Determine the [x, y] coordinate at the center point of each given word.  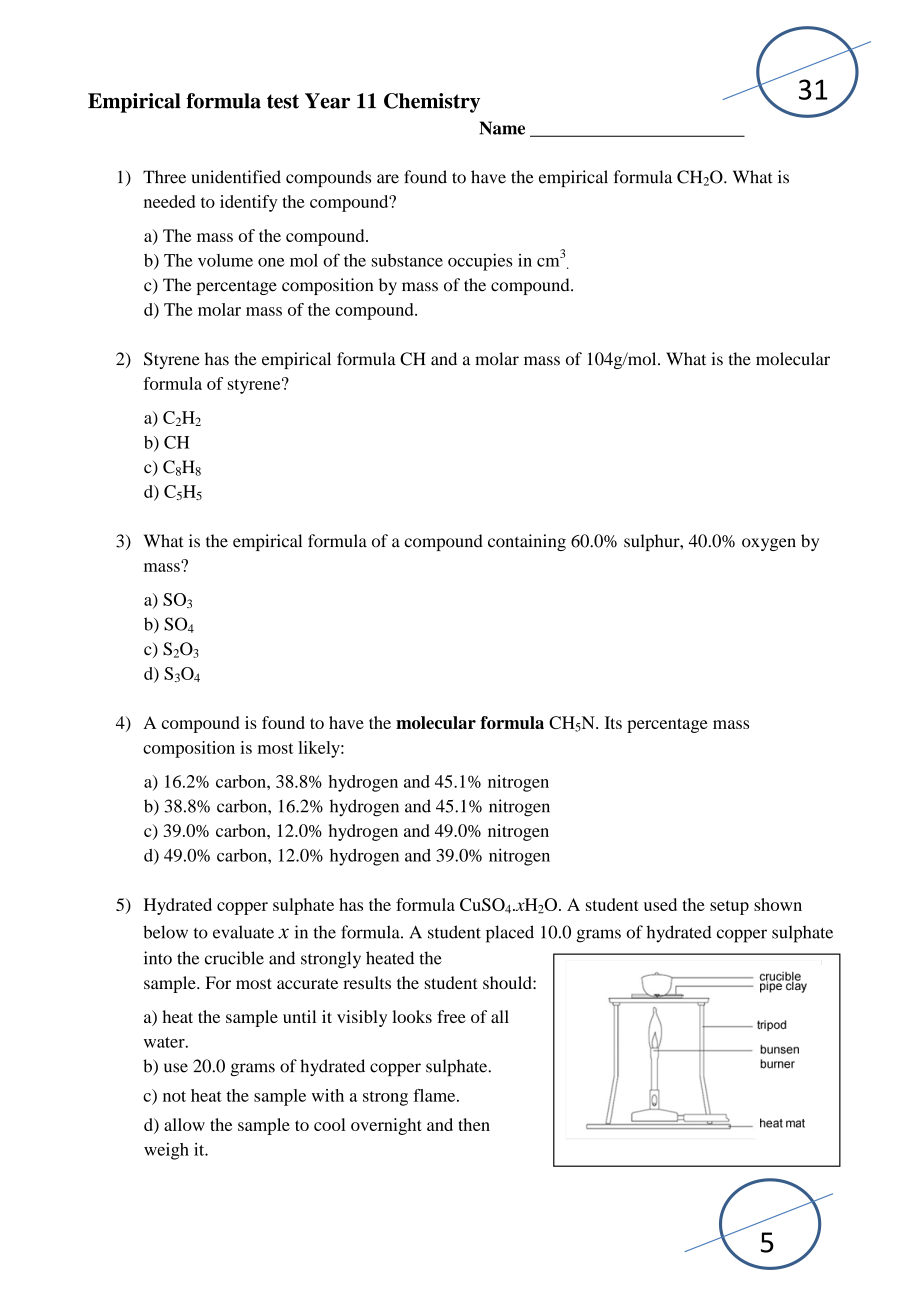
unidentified [236, 177]
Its [613, 722]
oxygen [769, 544]
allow [184, 1124]
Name [502, 128]
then [474, 1124]
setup [729, 907]
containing [527, 542]
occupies [480, 262]
